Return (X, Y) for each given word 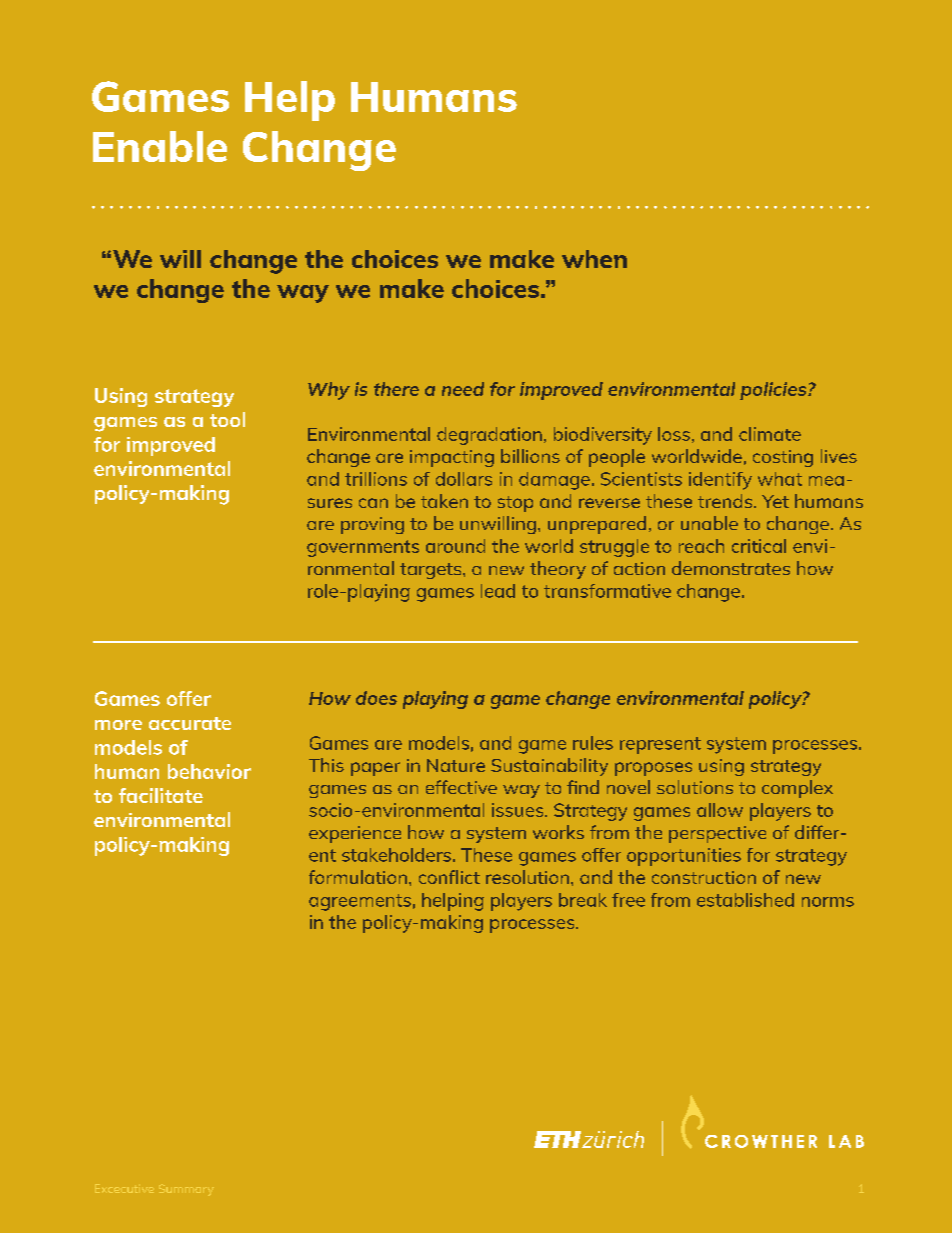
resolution (527, 877)
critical (759, 546)
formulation (358, 877)
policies (774, 391)
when (594, 259)
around (455, 546)
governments (363, 548)
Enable (160, 146)
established (745, 900)
